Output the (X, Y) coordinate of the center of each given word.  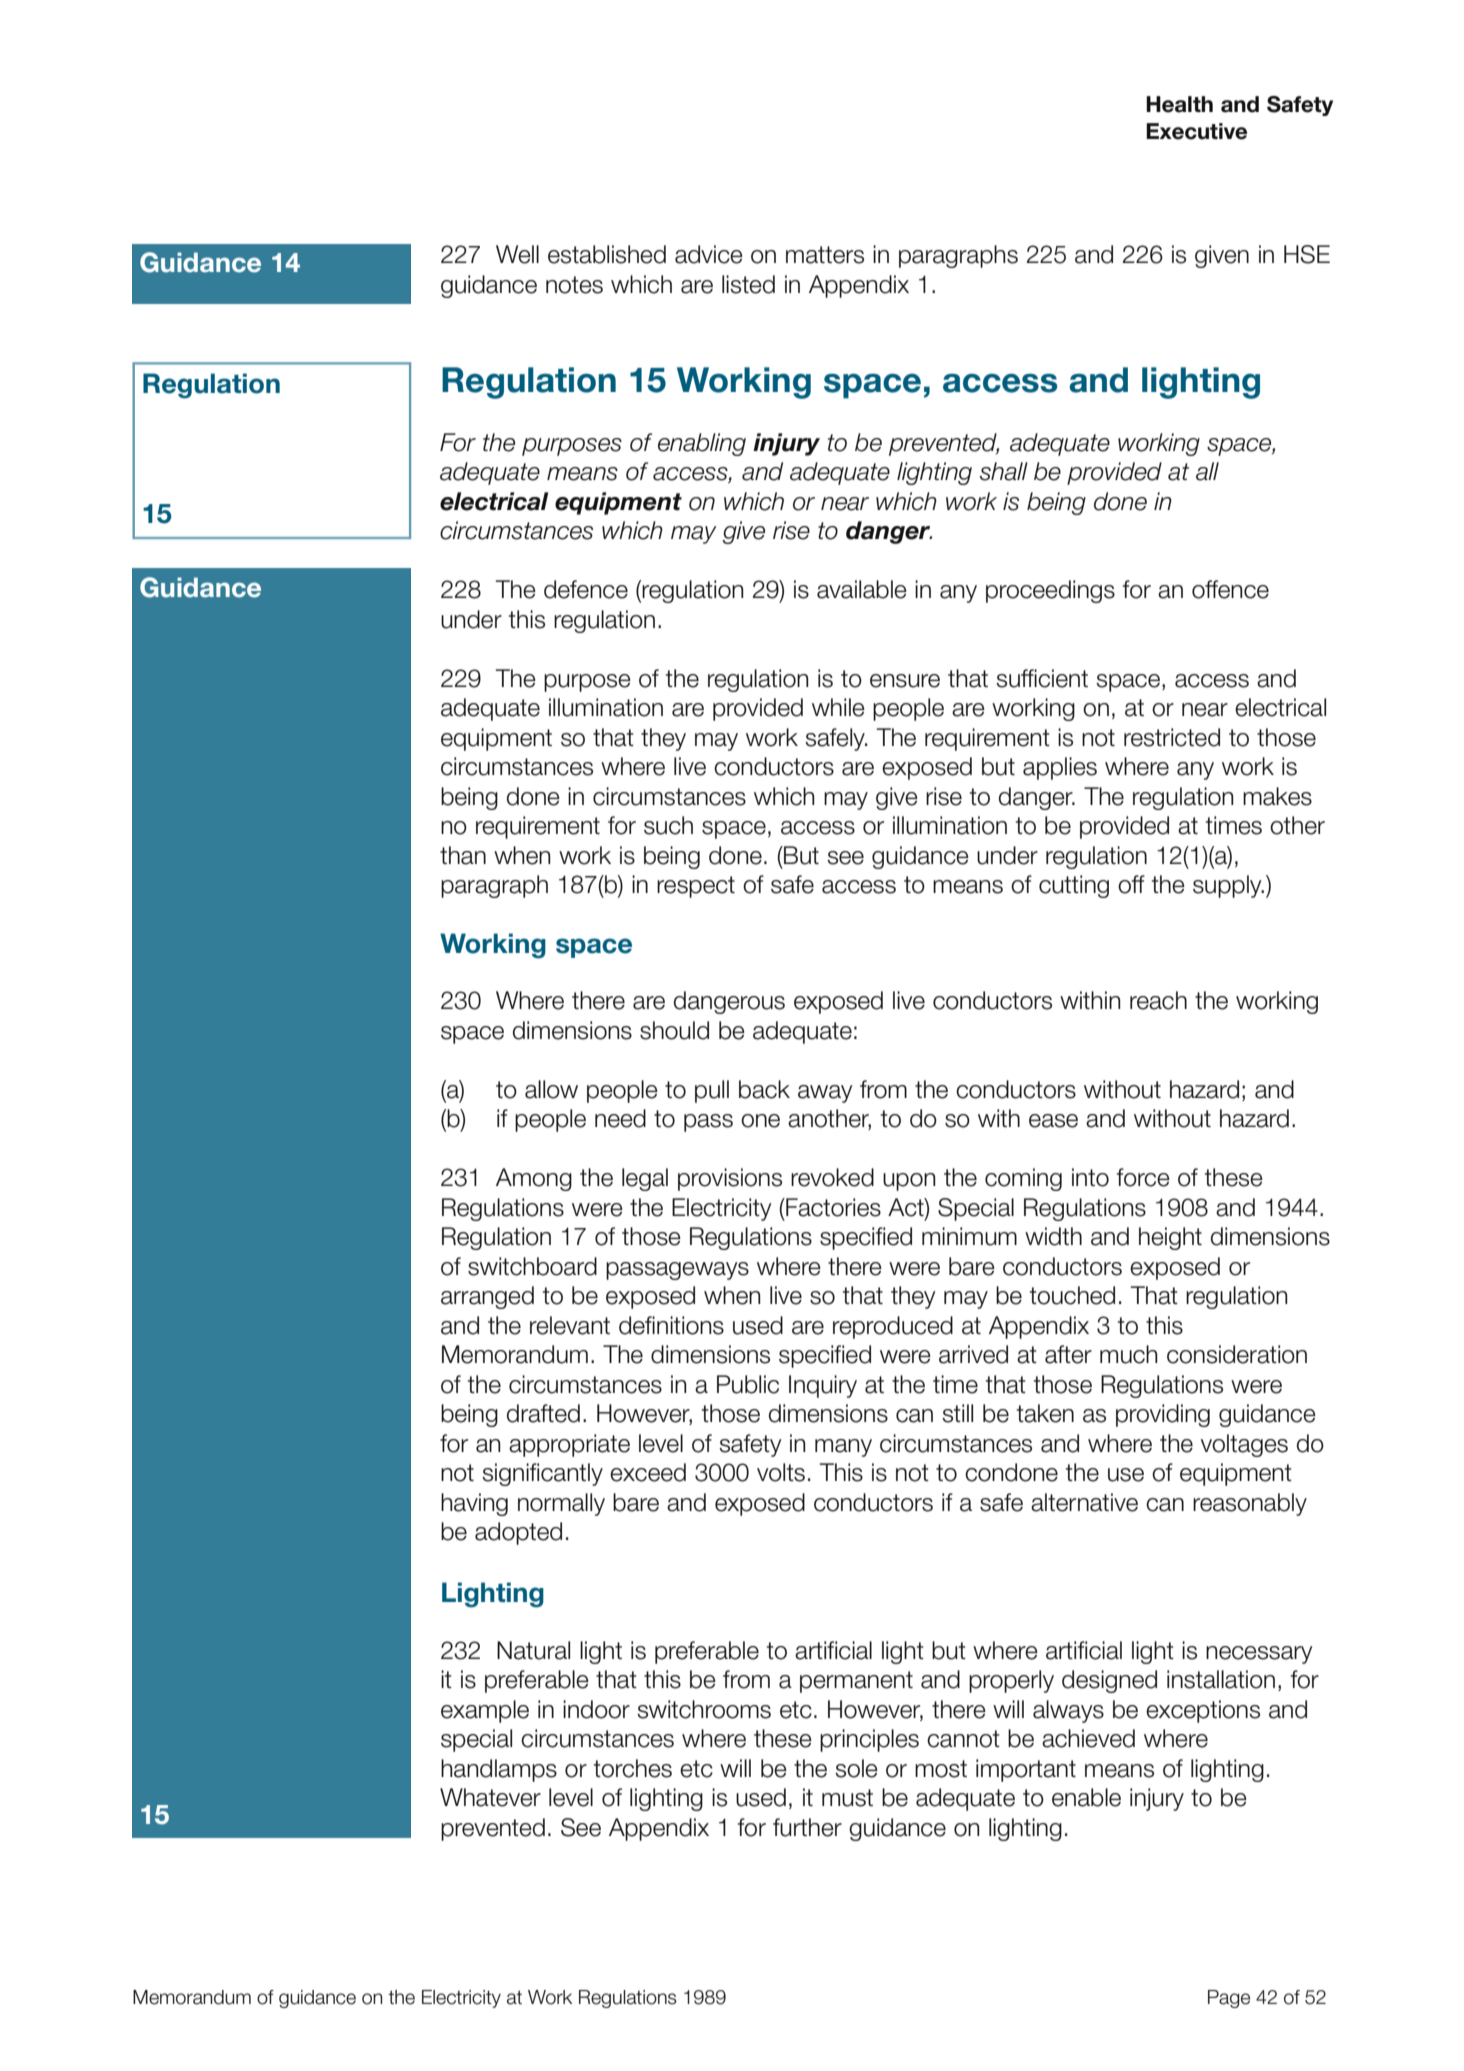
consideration (1237, 1354)
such (668, 825)
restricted (1172, 737)
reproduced (893, 1327)
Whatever (490, 1797)
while (838, 707)
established (607, 254)
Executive (1196, 131)
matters (825, 255)
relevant (570, 1325)
